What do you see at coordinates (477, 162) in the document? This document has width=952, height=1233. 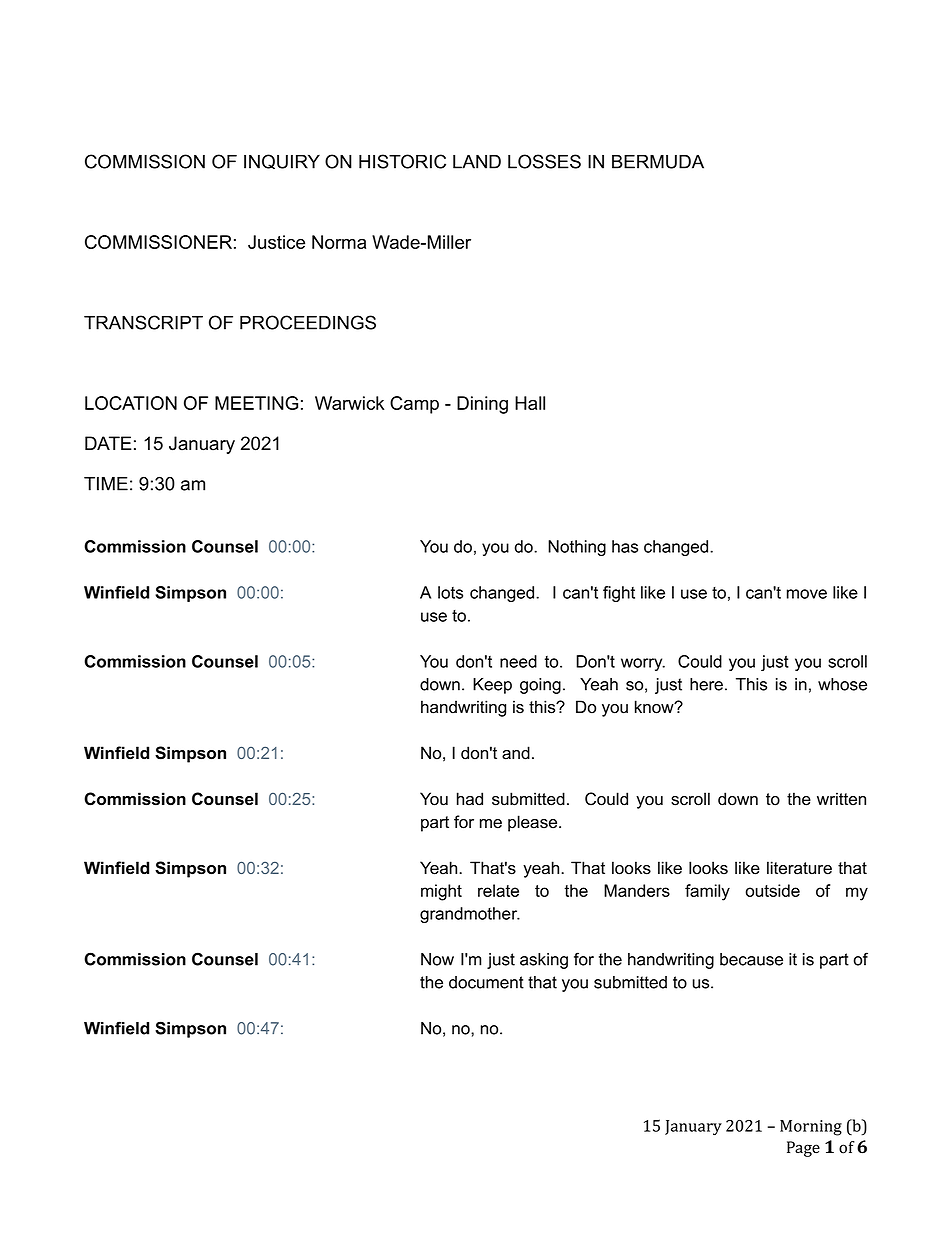 I see `LAND` at bounding box center [477, 162].
